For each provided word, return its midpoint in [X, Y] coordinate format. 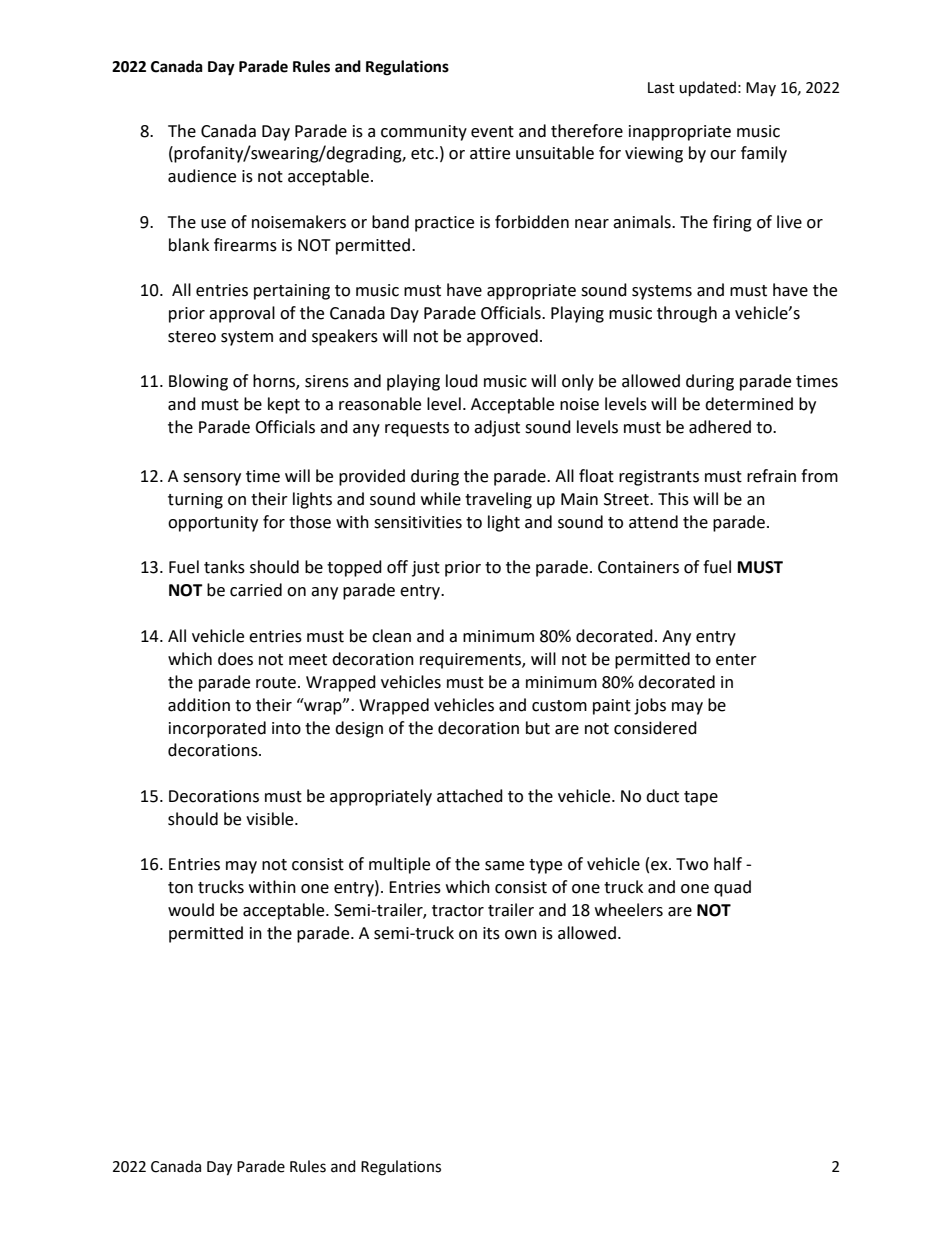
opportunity [213, 524]
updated [707, 89]
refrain [771, 476]
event [492, 132]
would [191, 910]
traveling [498, 500]
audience [202, 176]
